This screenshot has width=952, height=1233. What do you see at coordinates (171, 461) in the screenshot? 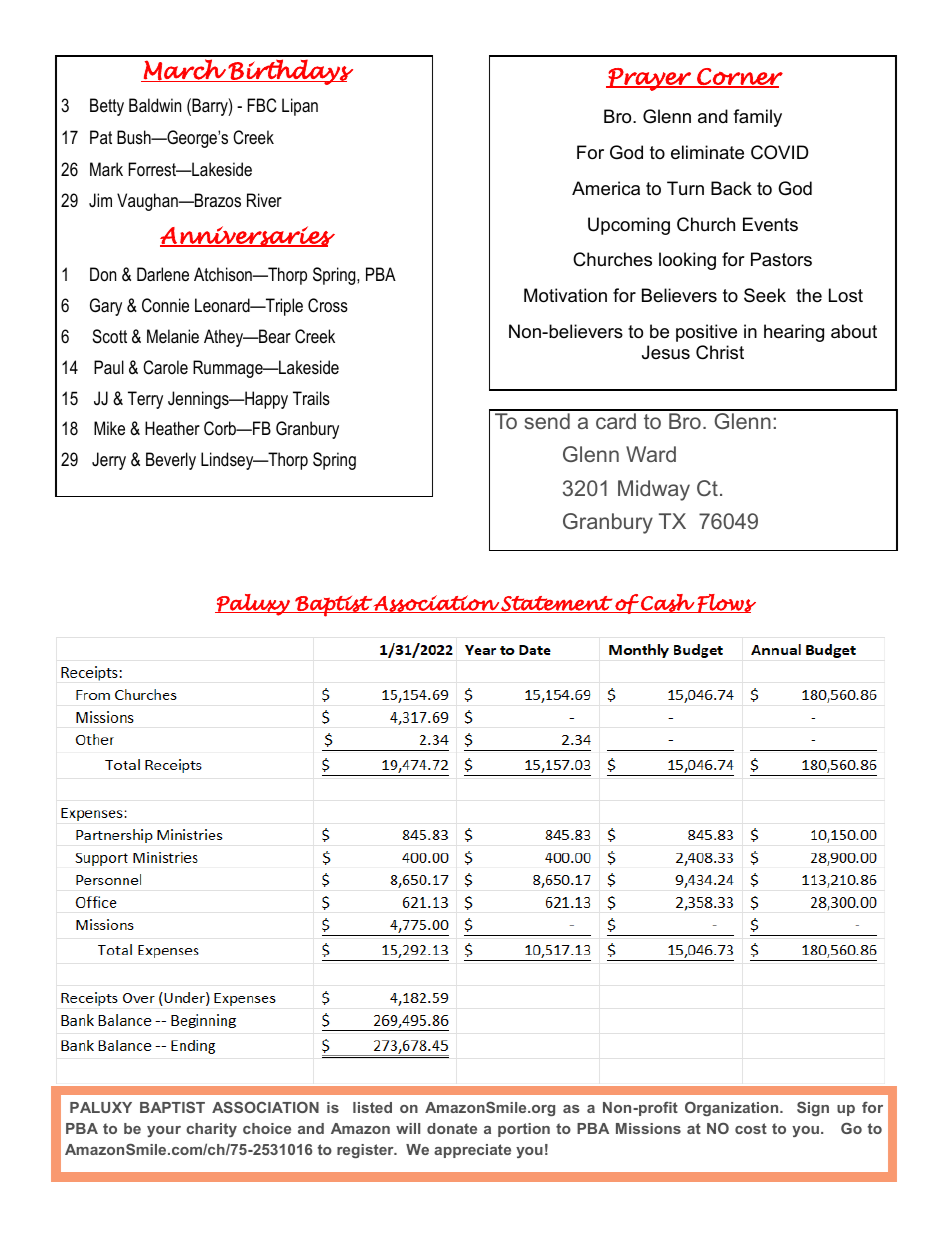
I see `Beverly` at bounding box center [171, 461].
